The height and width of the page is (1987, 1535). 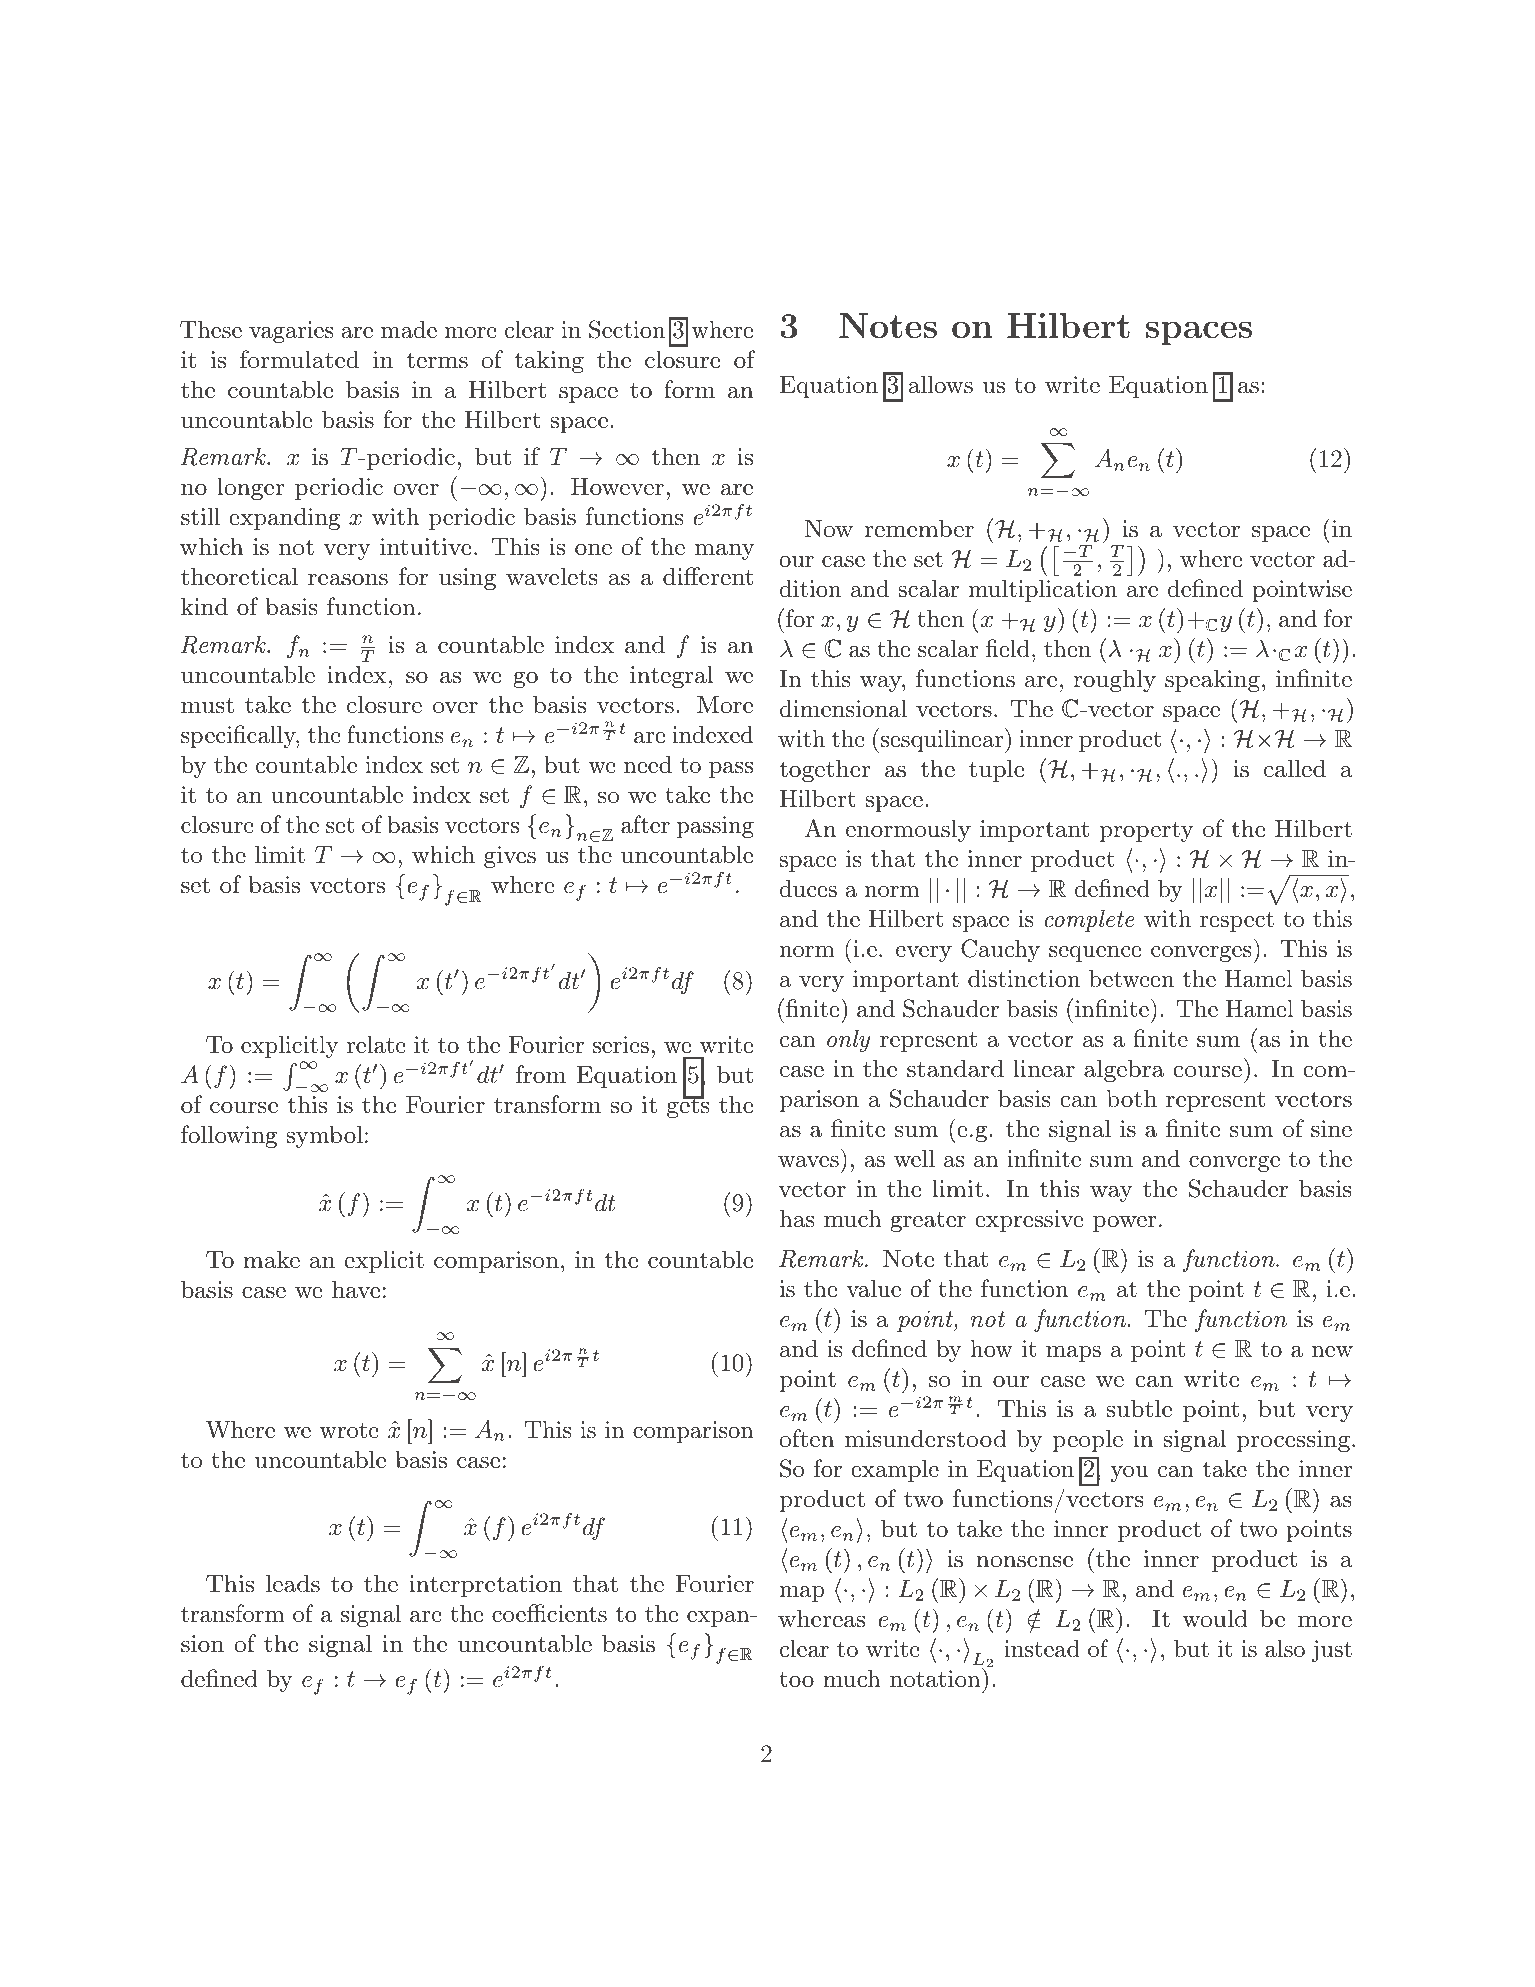 What do you see at coordinates (293, 1583) in the page?
I see `leads` at bounding box center [293, 1583].
